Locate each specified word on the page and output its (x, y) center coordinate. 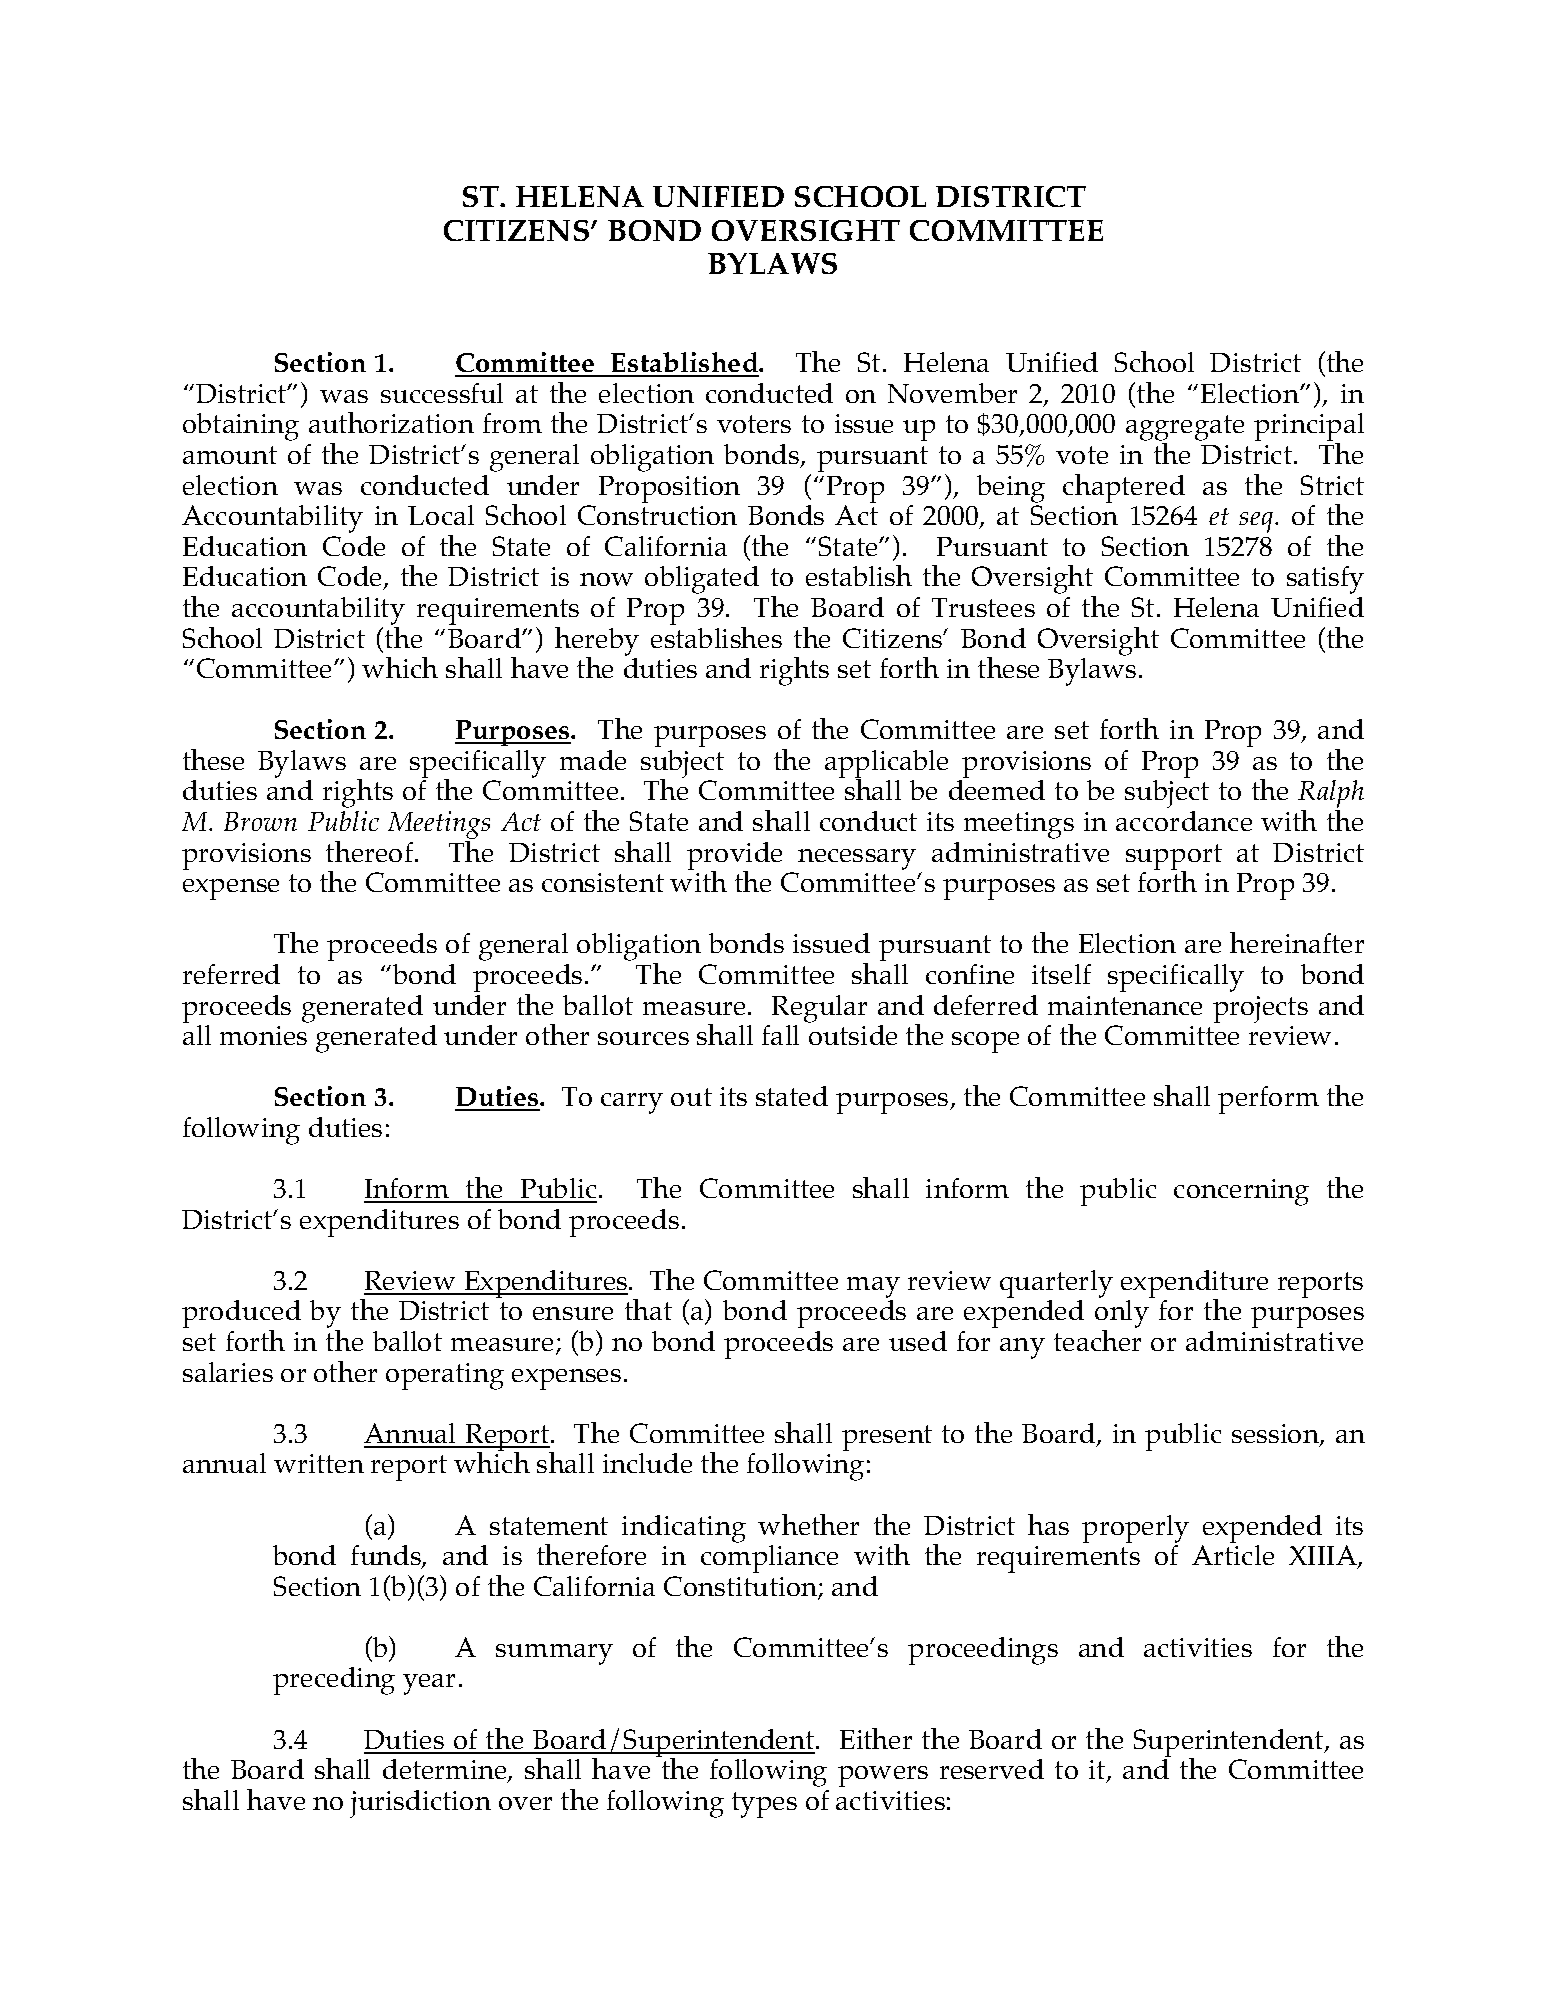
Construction (657, 515)
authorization (391, 422)
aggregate (1185, 428)
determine (446, 1770)
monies (263, 1035)
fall (780, 1035)
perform (1268, 1100)
